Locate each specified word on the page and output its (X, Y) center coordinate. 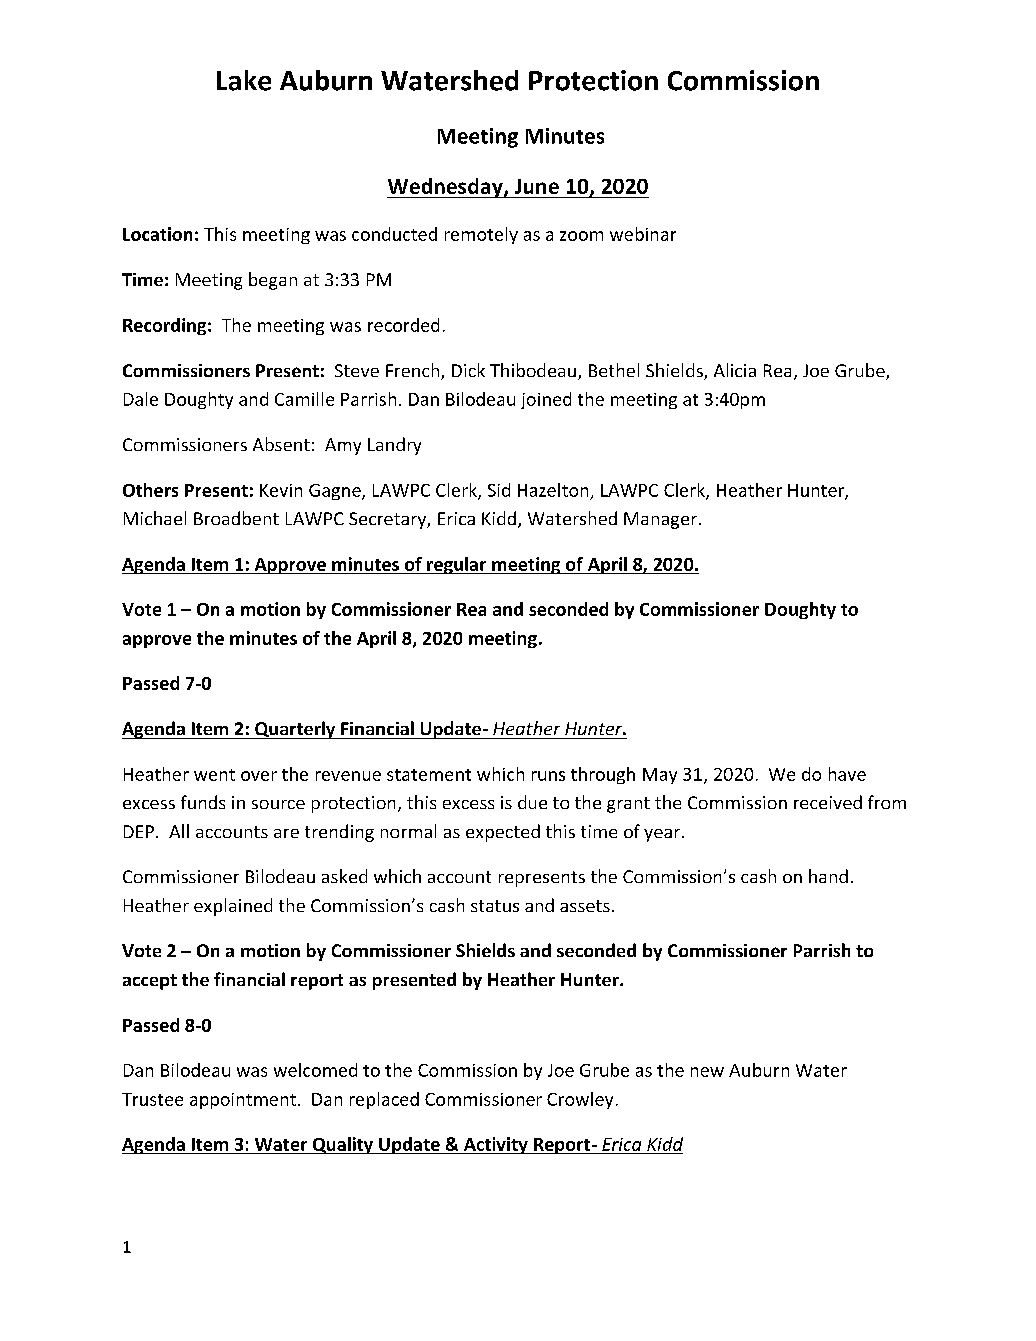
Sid (499, 490)
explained (233, 907)
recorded (403, 325)
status (495, 906)
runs (548, 776)
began (273, 281)
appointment (243, 1101)
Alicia (735, 370)
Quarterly (295, 730)
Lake (244, 80)
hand (828, 876)
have (847, 774)
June (537, 186)
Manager (660, 520)
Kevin (281, 490)
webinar (643, 234)
